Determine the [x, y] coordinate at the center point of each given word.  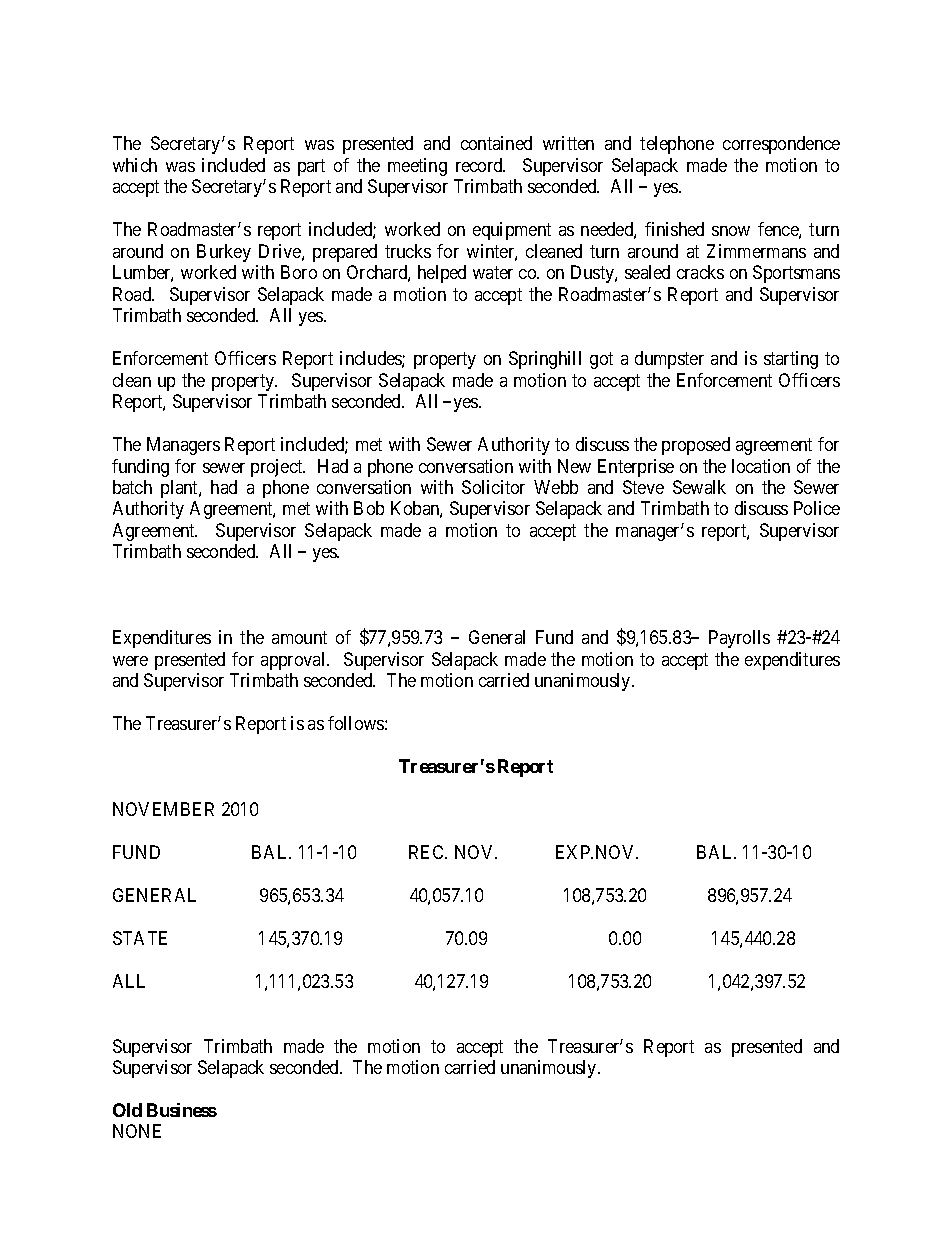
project [278, 468]
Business [182, 1110]
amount [299, 638]
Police [817, 508]
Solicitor [493, 487]
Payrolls [739, 639]
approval [294, 661]
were [130, 661]
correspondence [781, 145]
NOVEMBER [163, 809]
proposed [696, 446]
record [480, 165]
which [135, 165]
